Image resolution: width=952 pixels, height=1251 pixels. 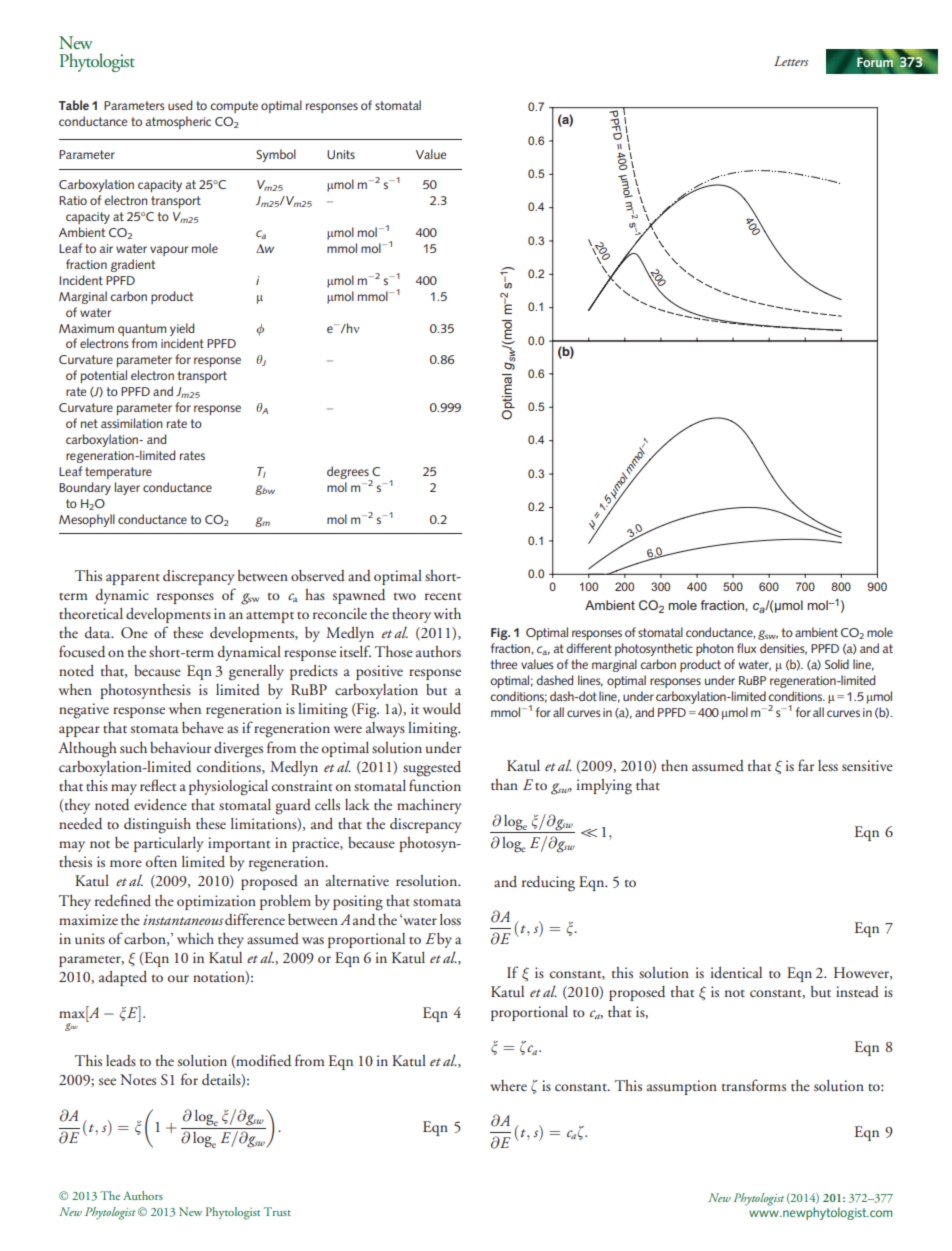 What do you see at coordinates (276, 155) in the screenshot?
I see `Symbol` at bounding box center [276, 155].
